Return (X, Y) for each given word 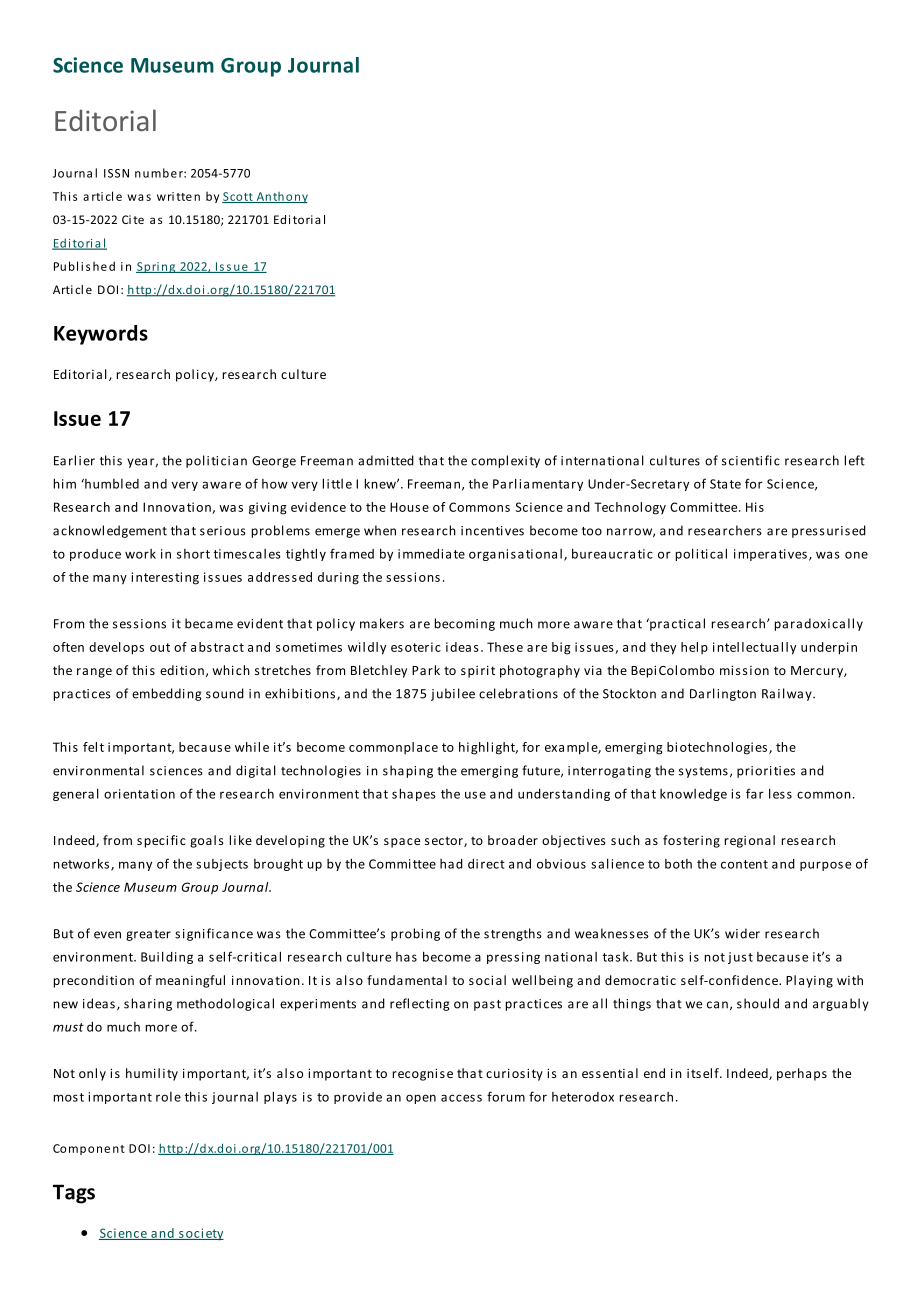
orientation (139, 794)
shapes (414, 794)
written (178, 196)
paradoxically (819, 624)
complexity (505, 461)
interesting (165, 578)
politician (216, 461)
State (725, 484)
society (200, 1234)
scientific (751, 460)
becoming (465, 624)
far (755, 793)
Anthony (281, 197)
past (487, 1005)
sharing (148, 1004)
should (758, 1003)
